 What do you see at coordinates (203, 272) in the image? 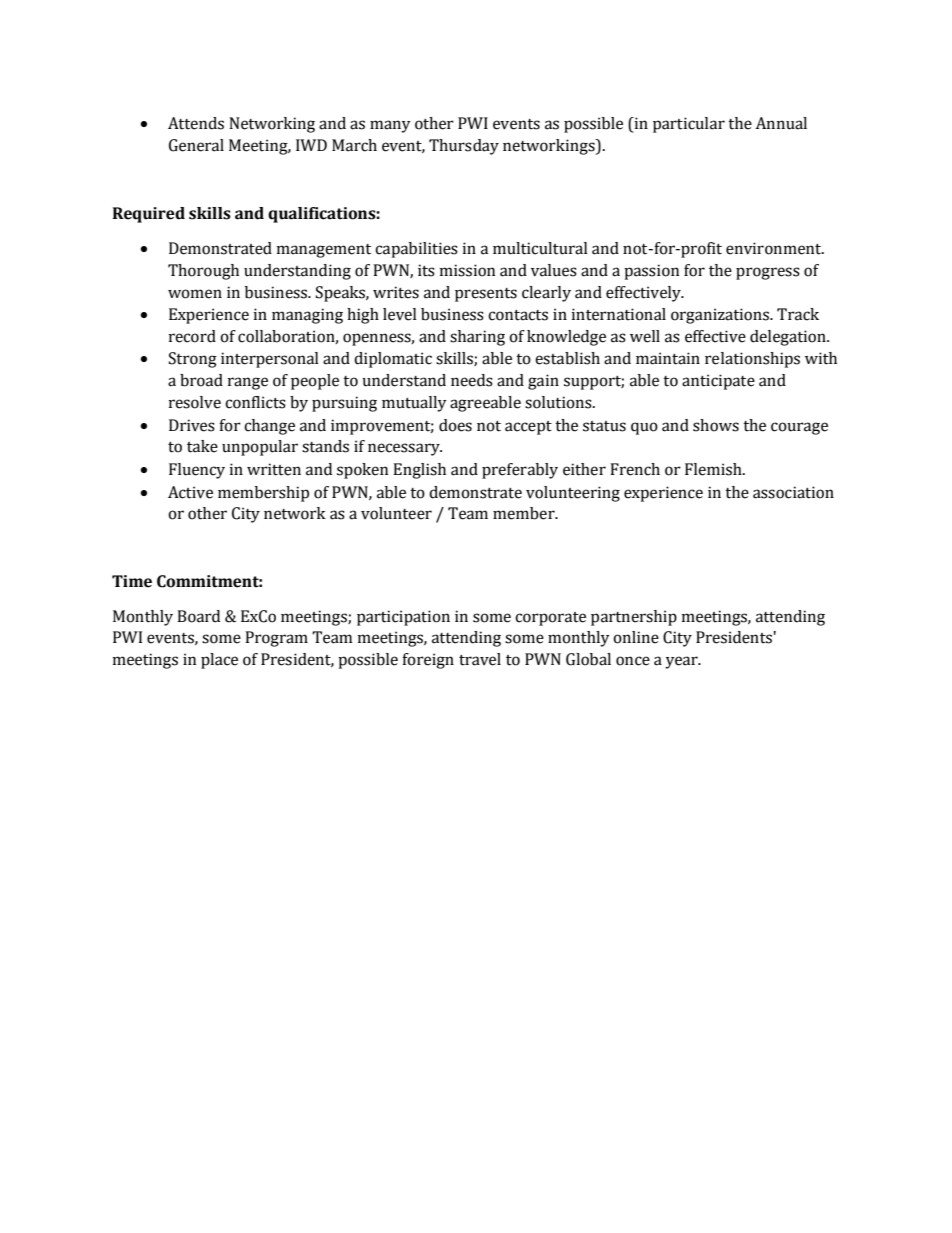
I see `Thorough` at bounding box center [203, 272].
